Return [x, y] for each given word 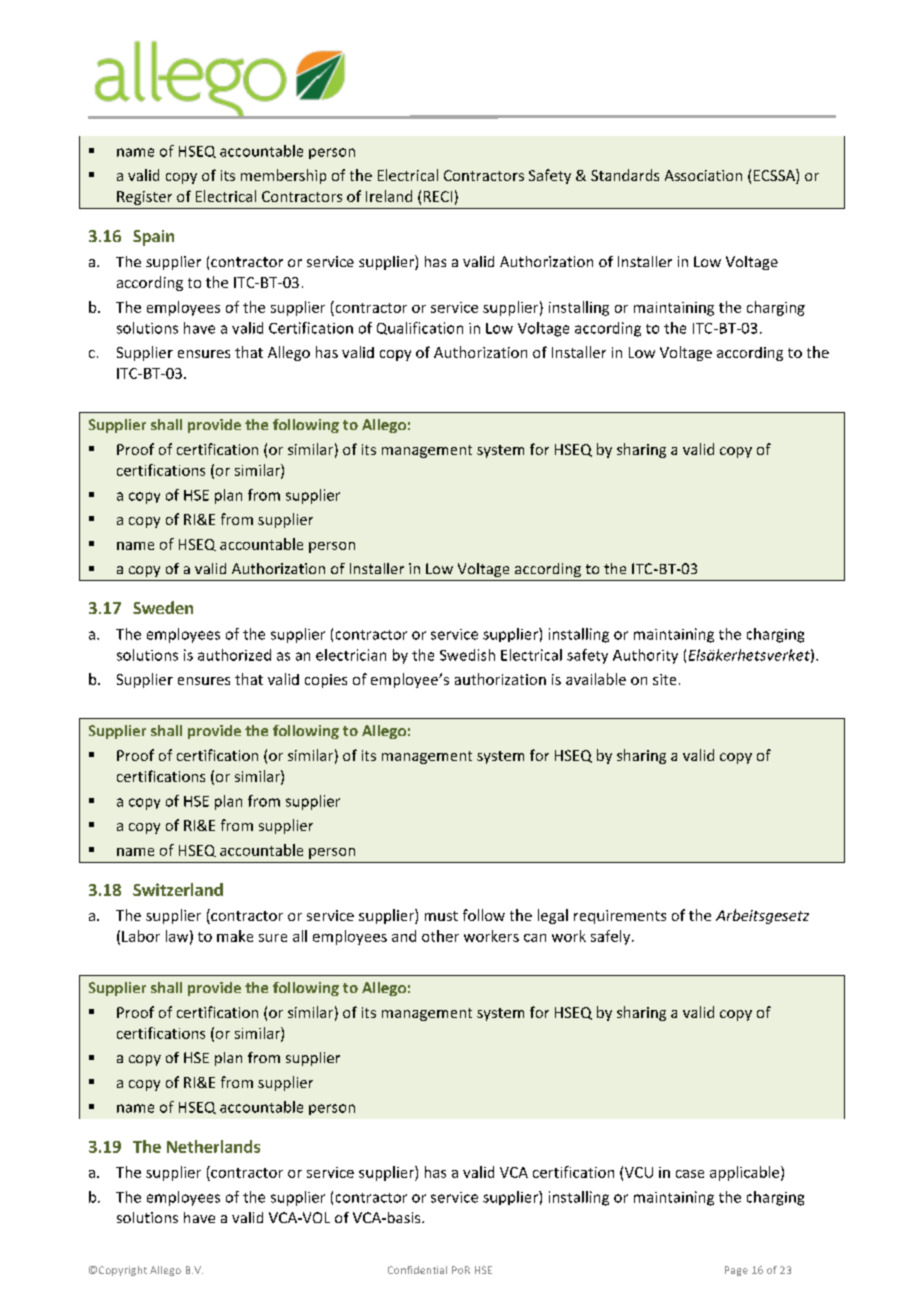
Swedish [467, 655]
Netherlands [213, 1146]
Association [703, 175]
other [440, 936]
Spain [153, 238]
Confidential [417, 1270]
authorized [234, 655]
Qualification [420, 328]
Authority [645, 656]
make [235, 936]
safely [612, 937]
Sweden [163, 607]
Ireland [389, 196]
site [664, 679]
